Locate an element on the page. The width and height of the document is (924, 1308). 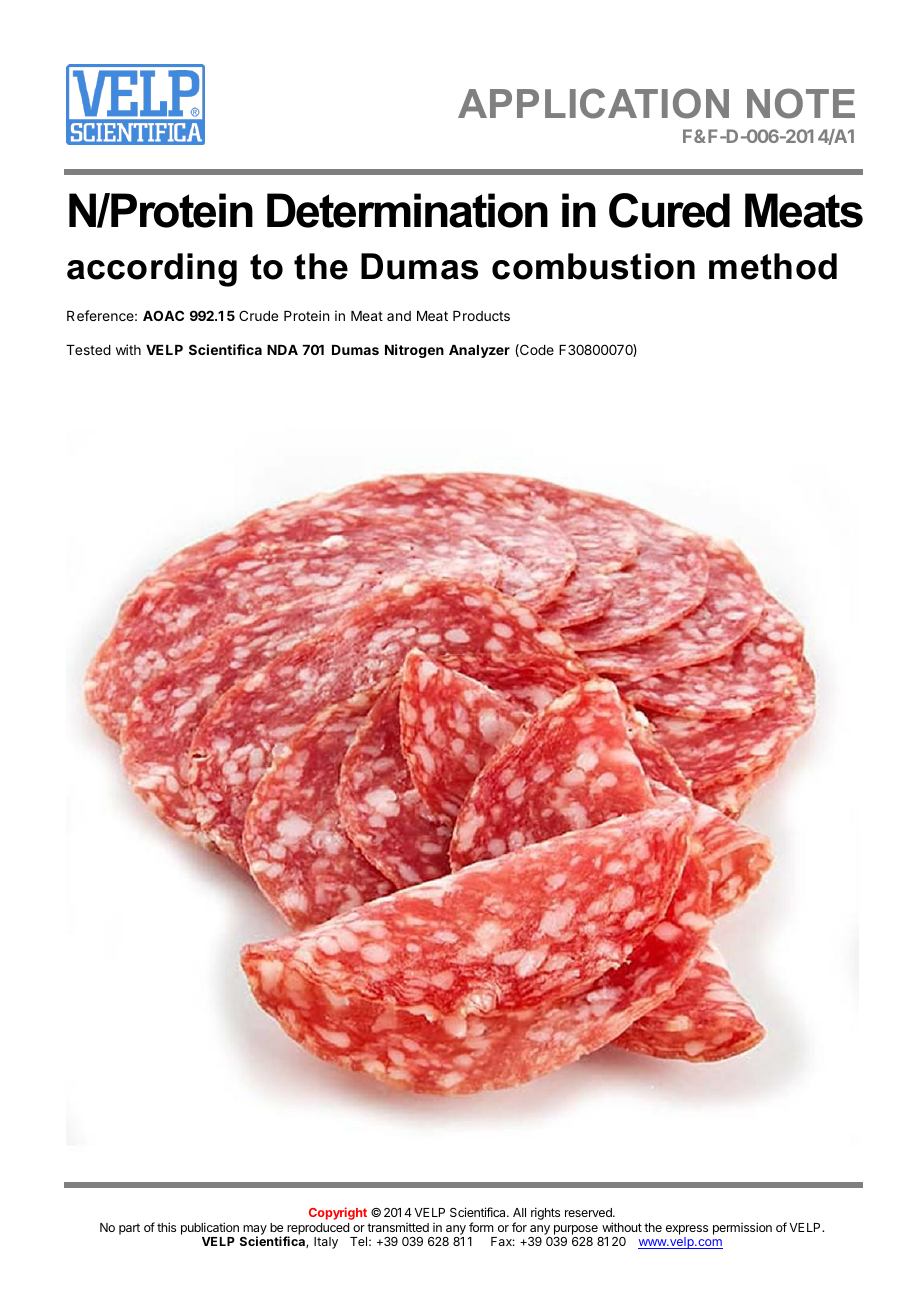
form is located at coordinates (481, 1227).
